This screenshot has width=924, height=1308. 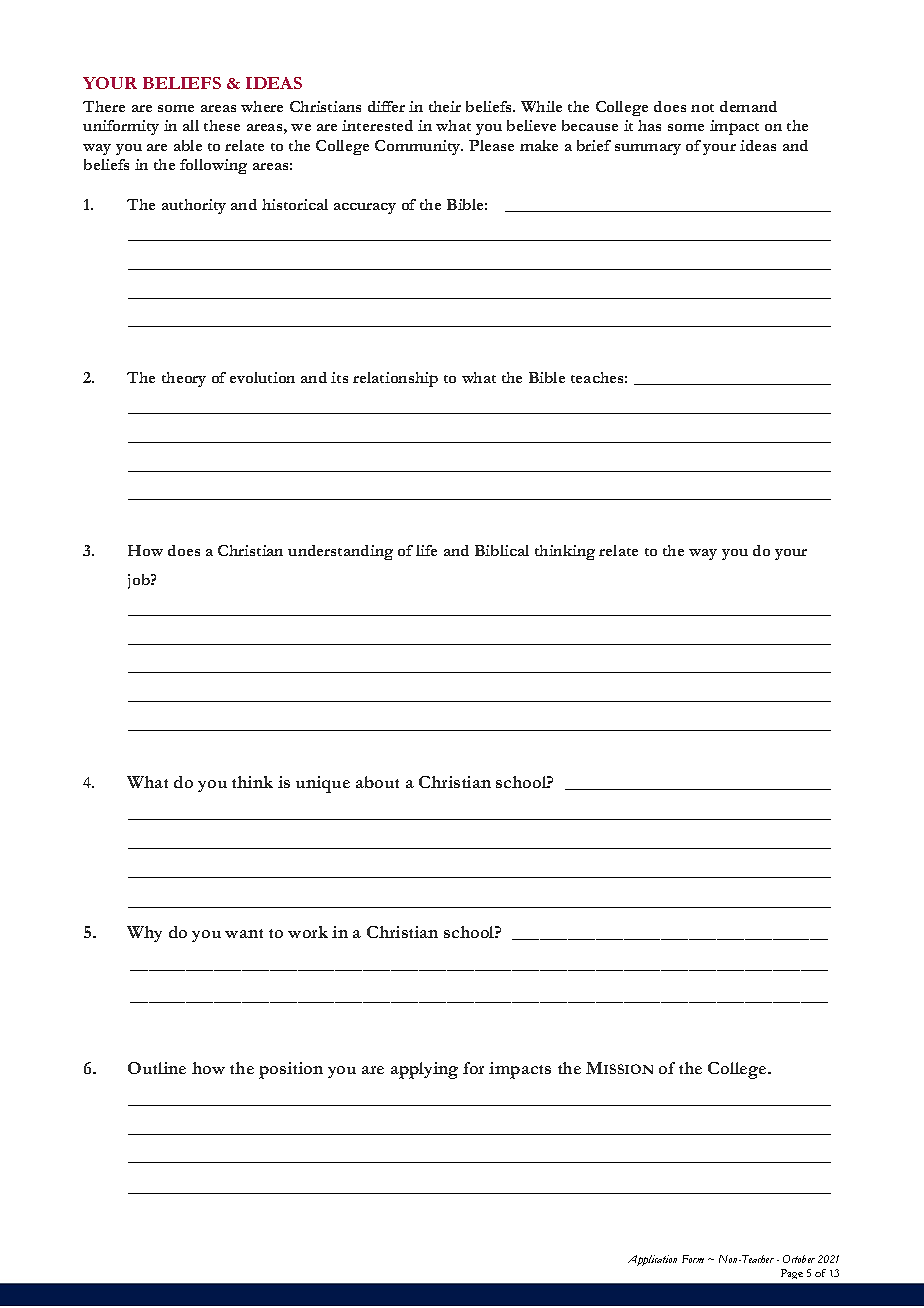 I want to click on not, so click(x=702, y=108).
